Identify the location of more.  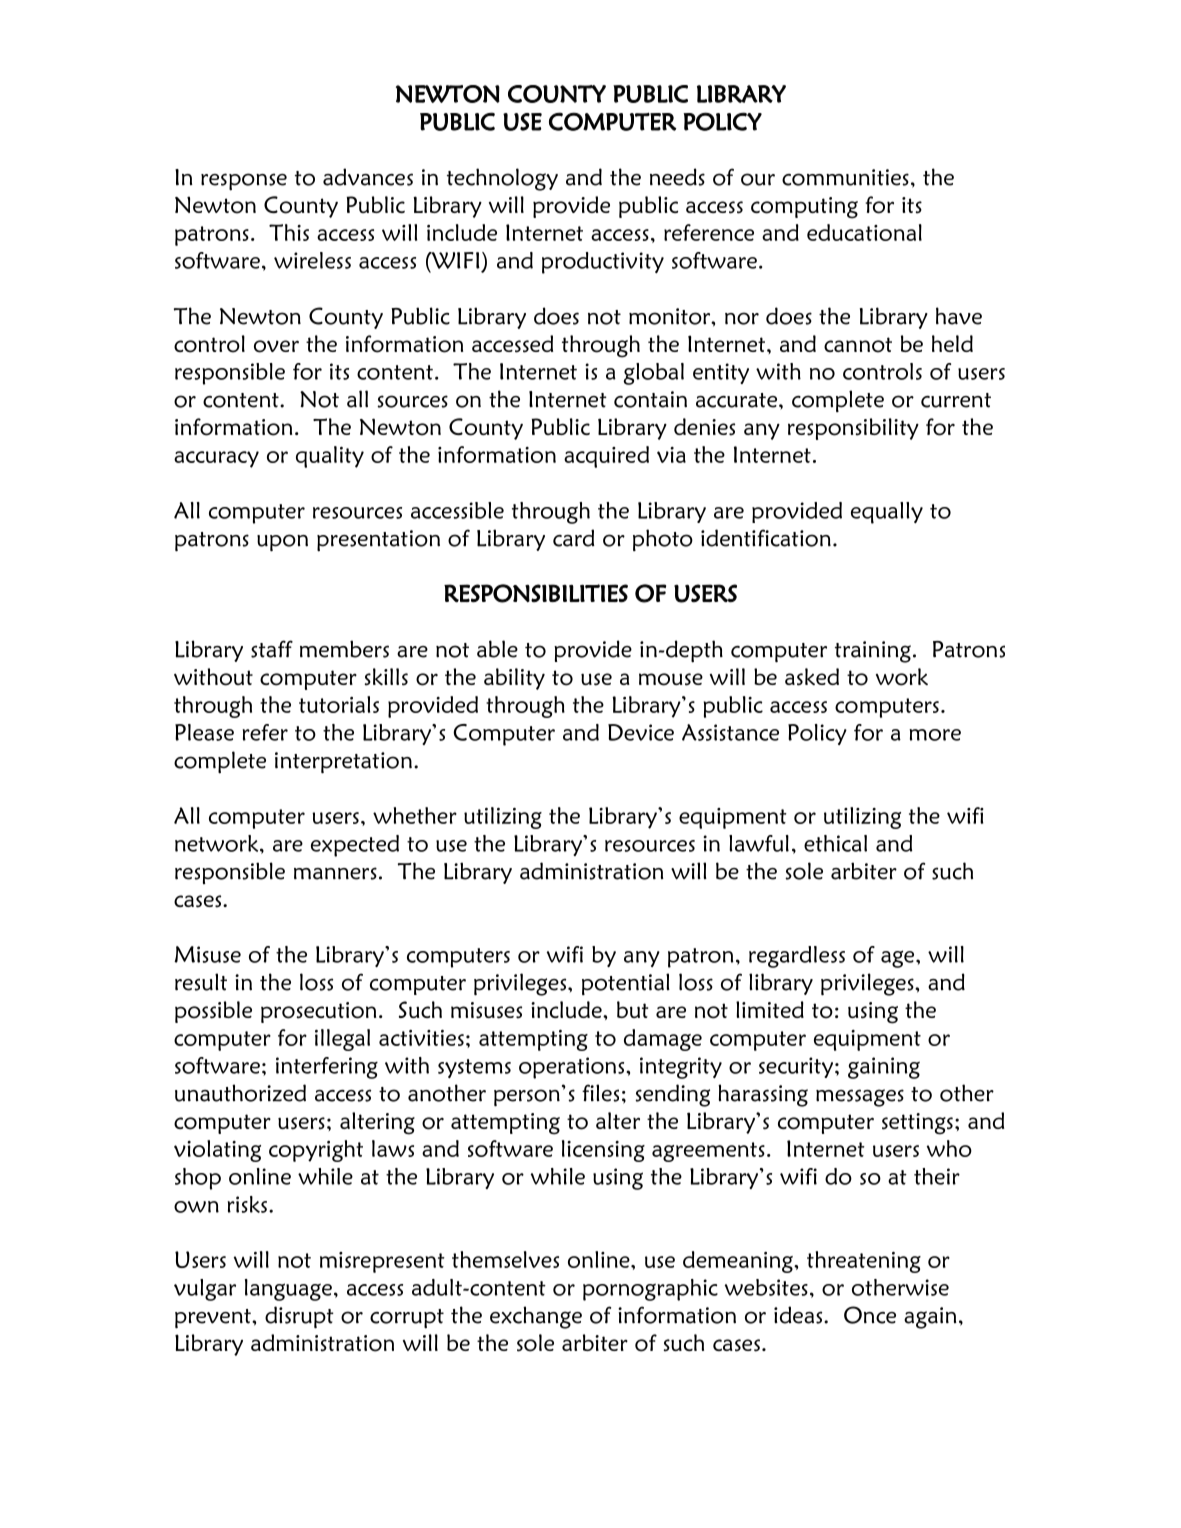
(935, 735).
